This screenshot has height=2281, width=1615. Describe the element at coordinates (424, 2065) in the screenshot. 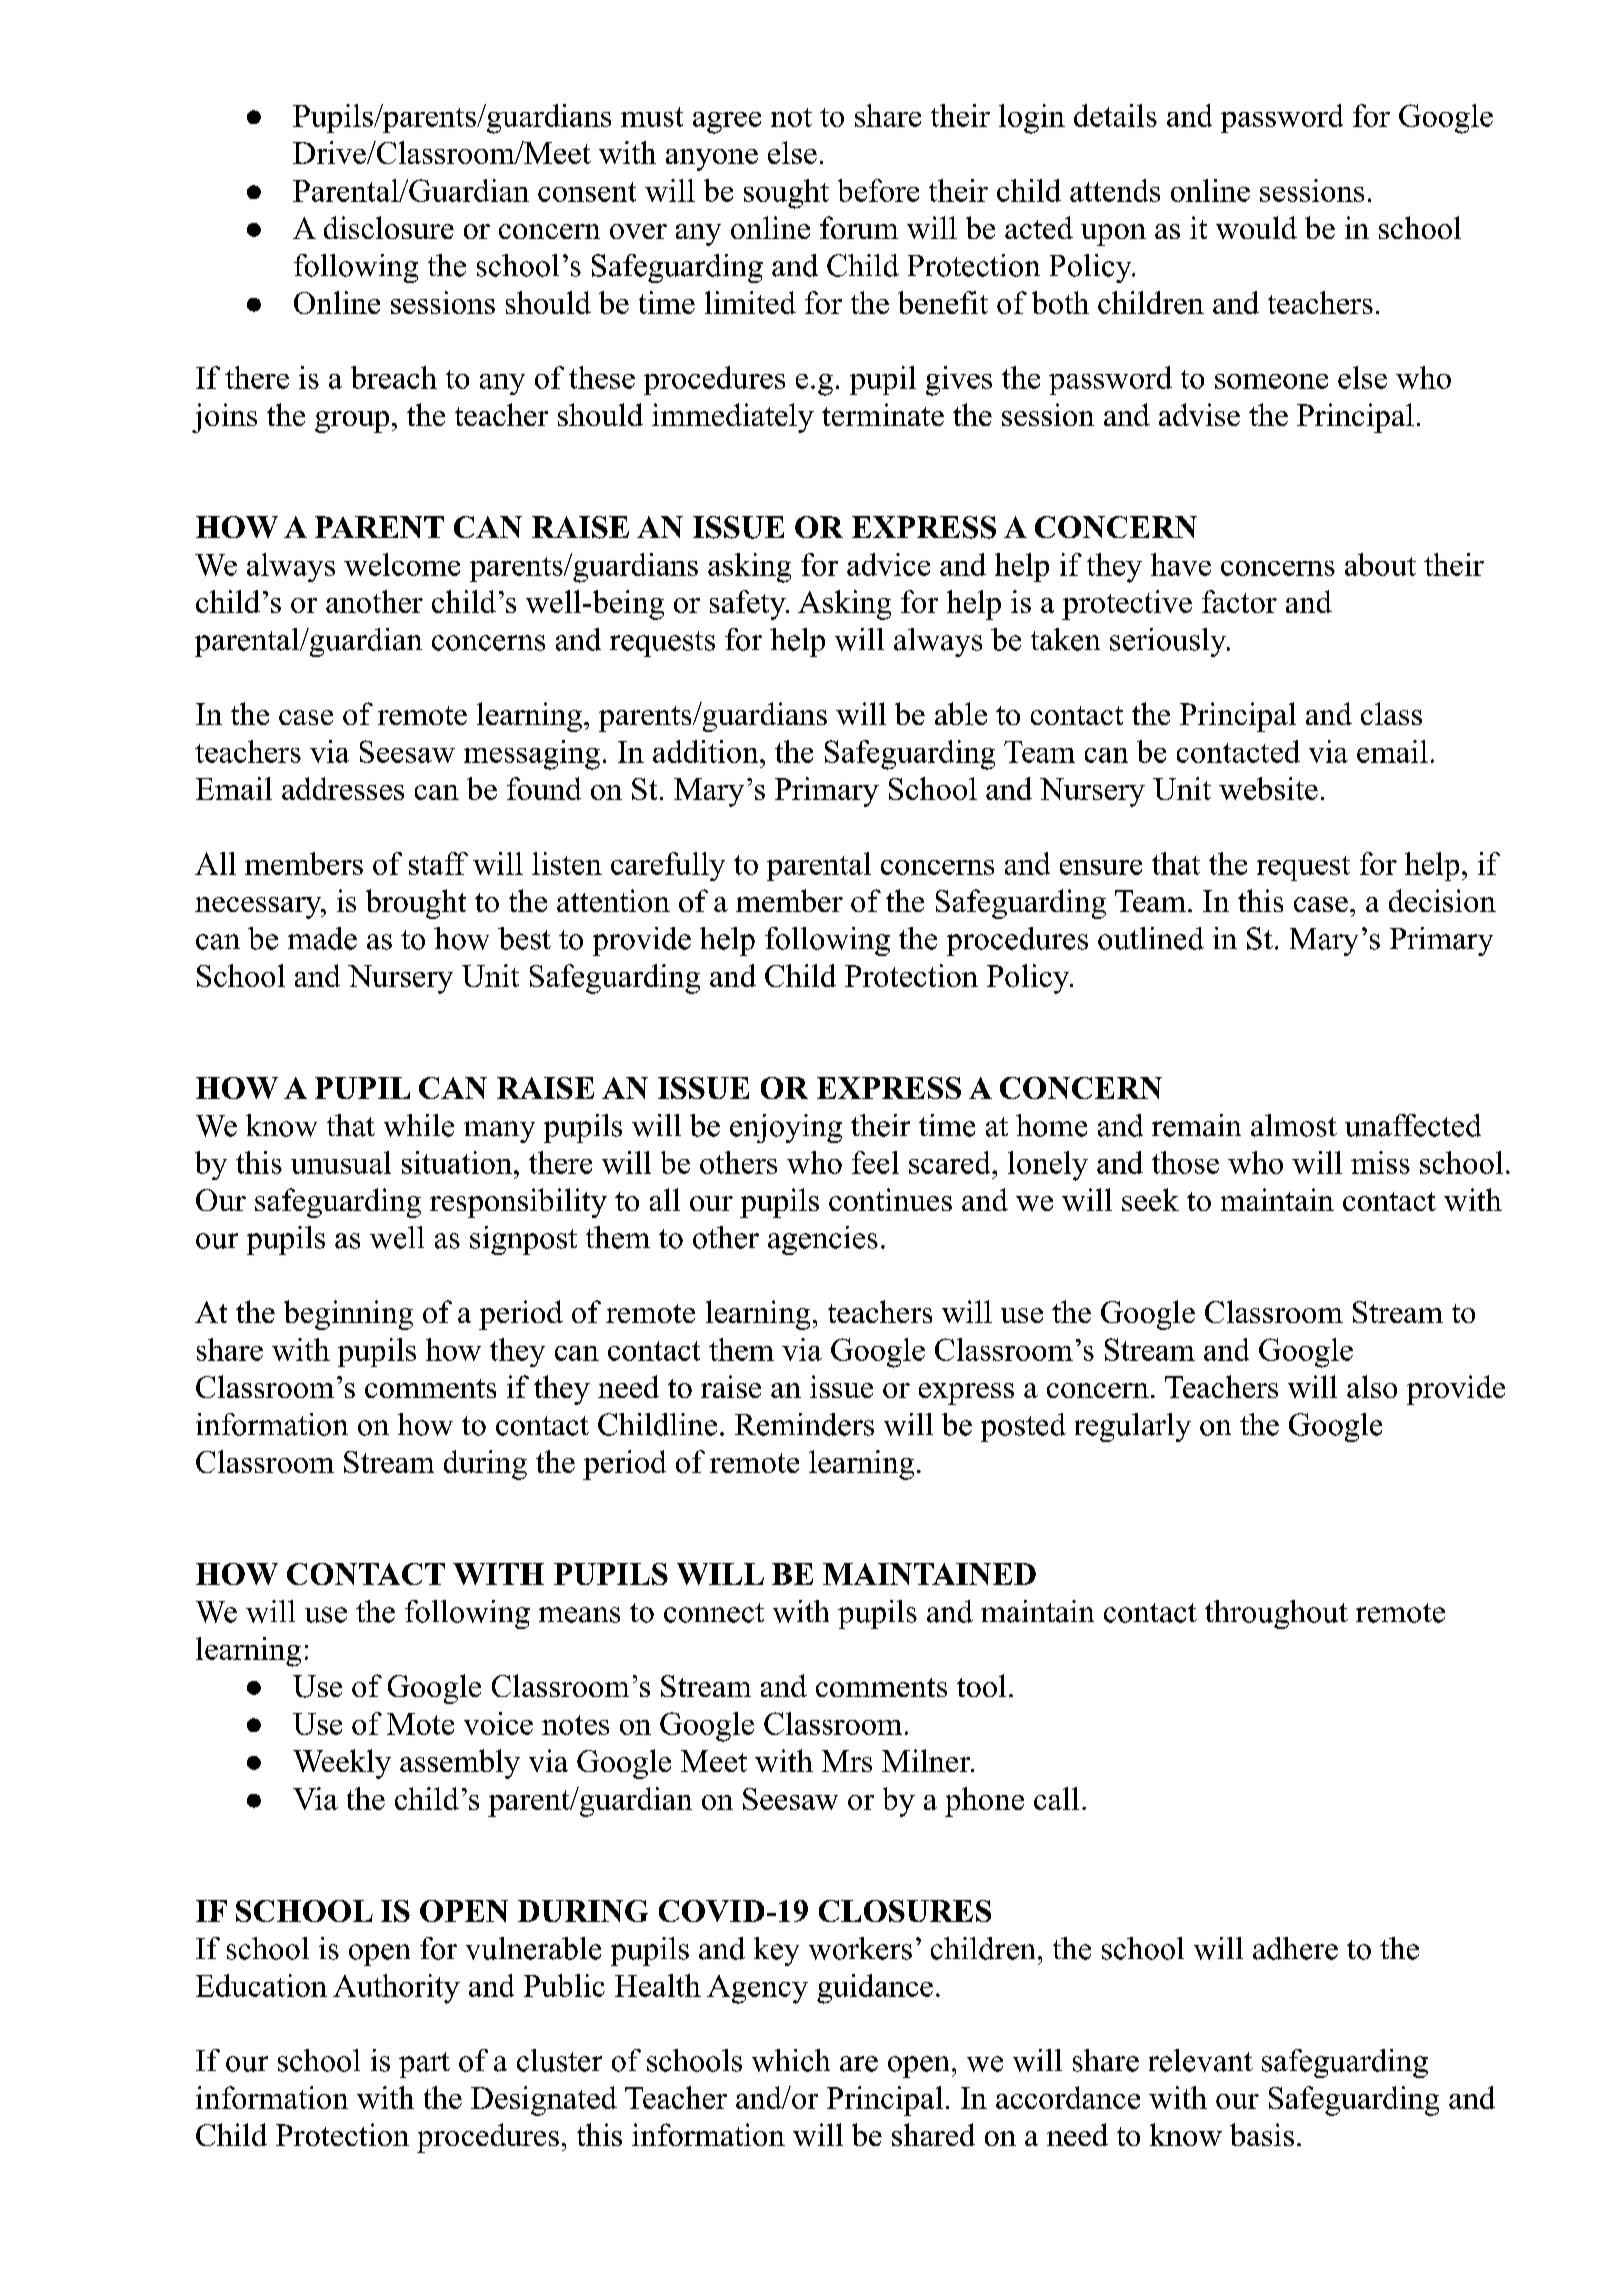

I see `part` at that location.
